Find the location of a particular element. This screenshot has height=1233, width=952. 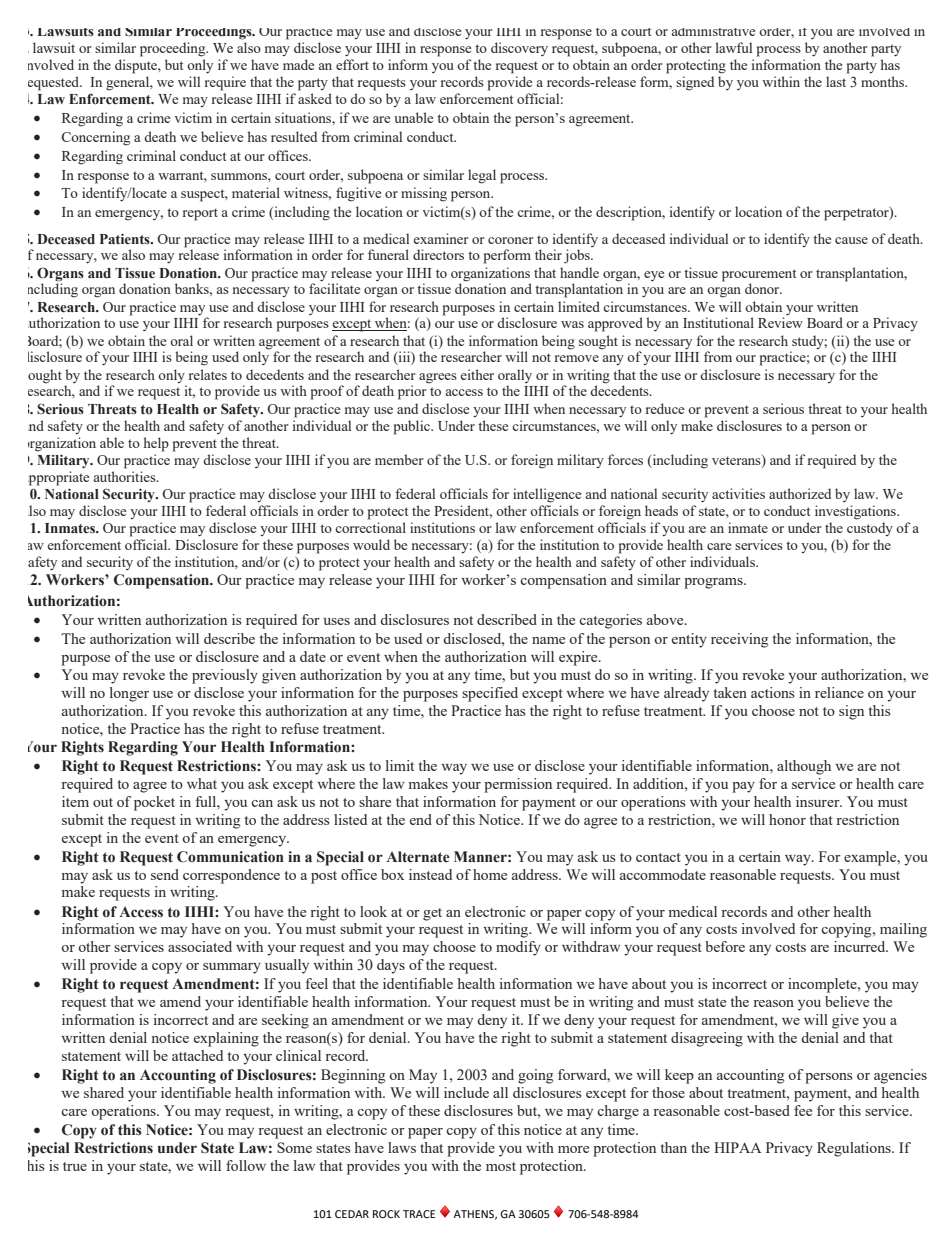

what is located at coordinates (202, 783).
